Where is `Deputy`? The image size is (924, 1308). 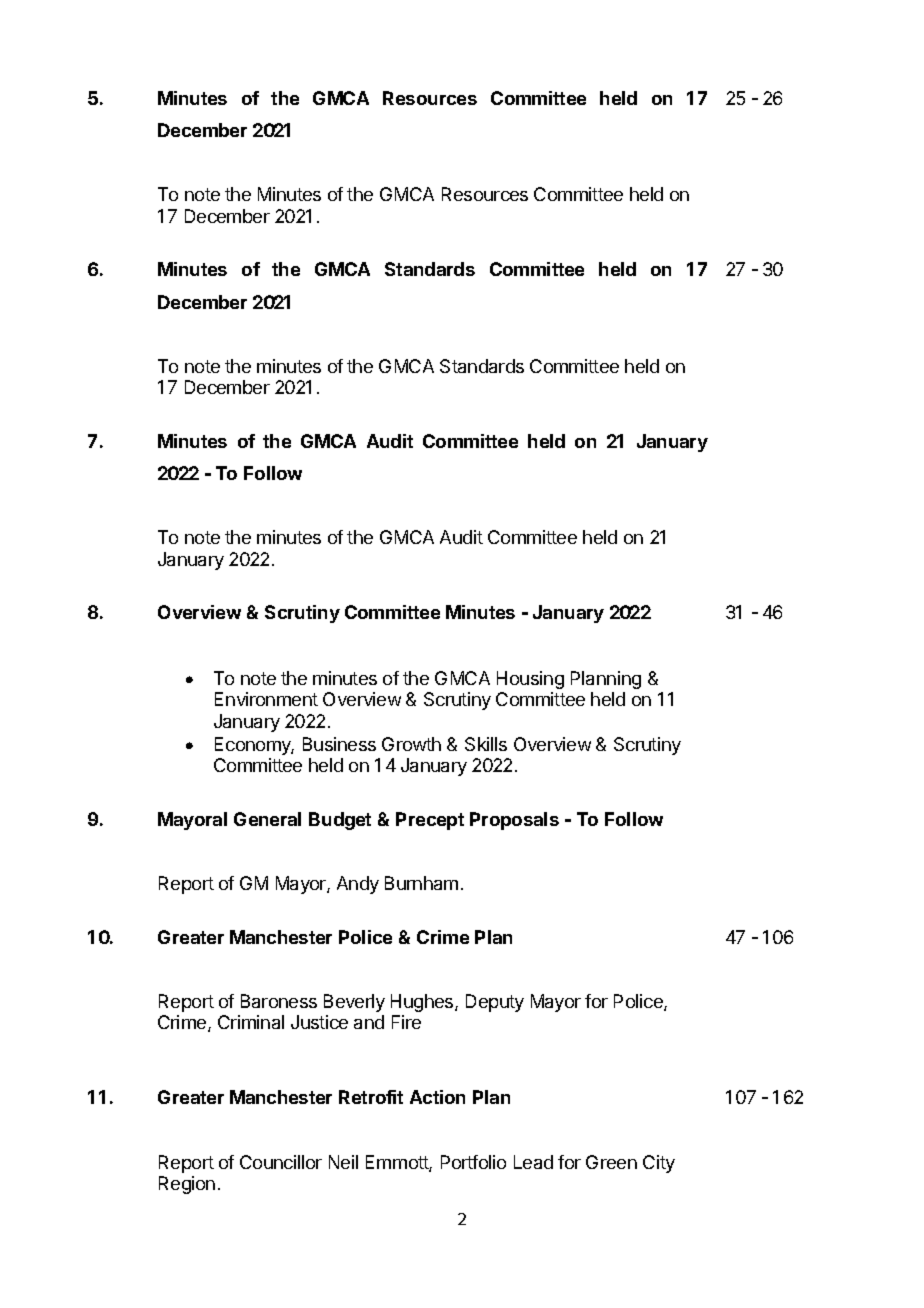 Deputy is located at coordinates (495, 1003).
